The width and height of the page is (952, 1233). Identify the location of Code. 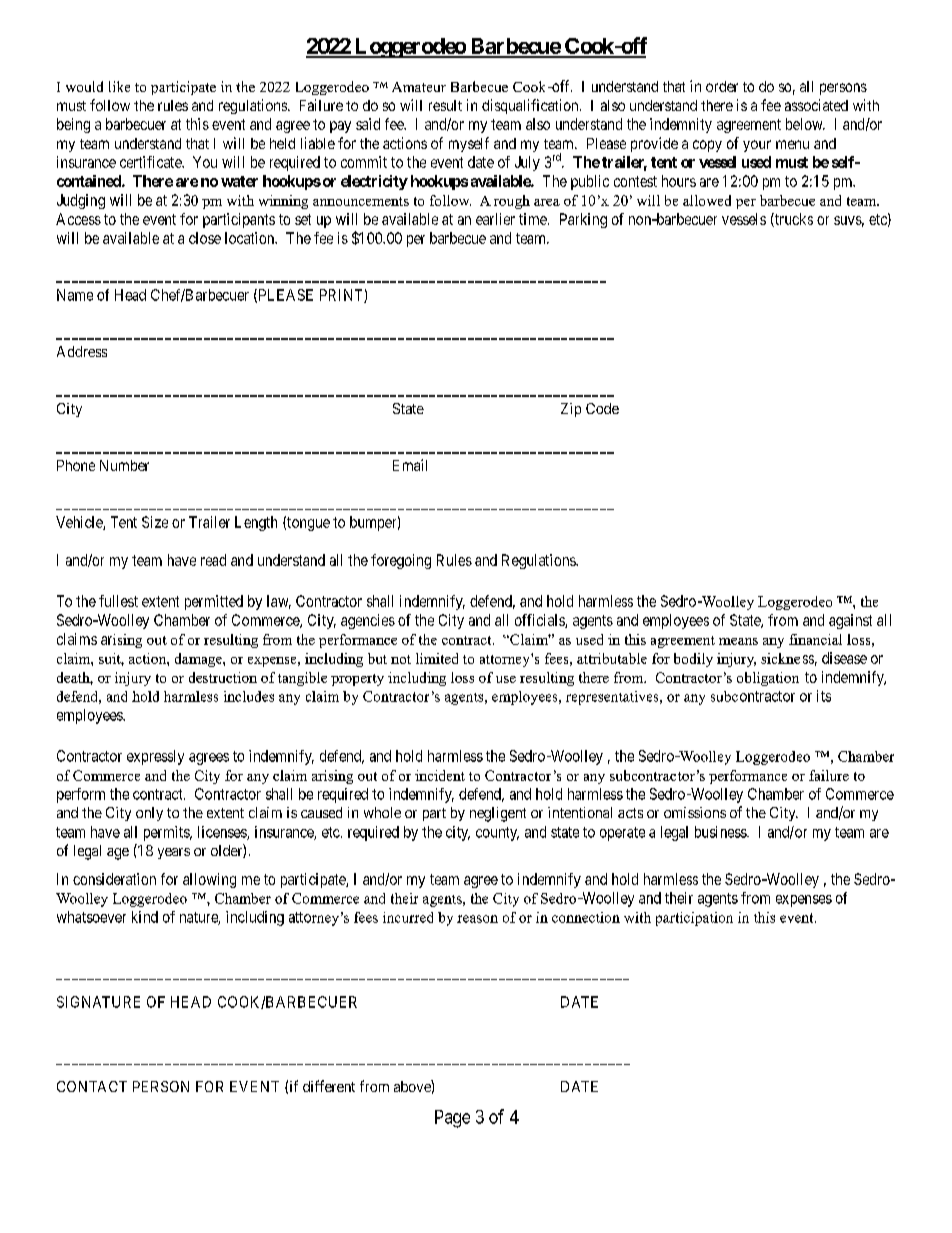
(602, 408).
